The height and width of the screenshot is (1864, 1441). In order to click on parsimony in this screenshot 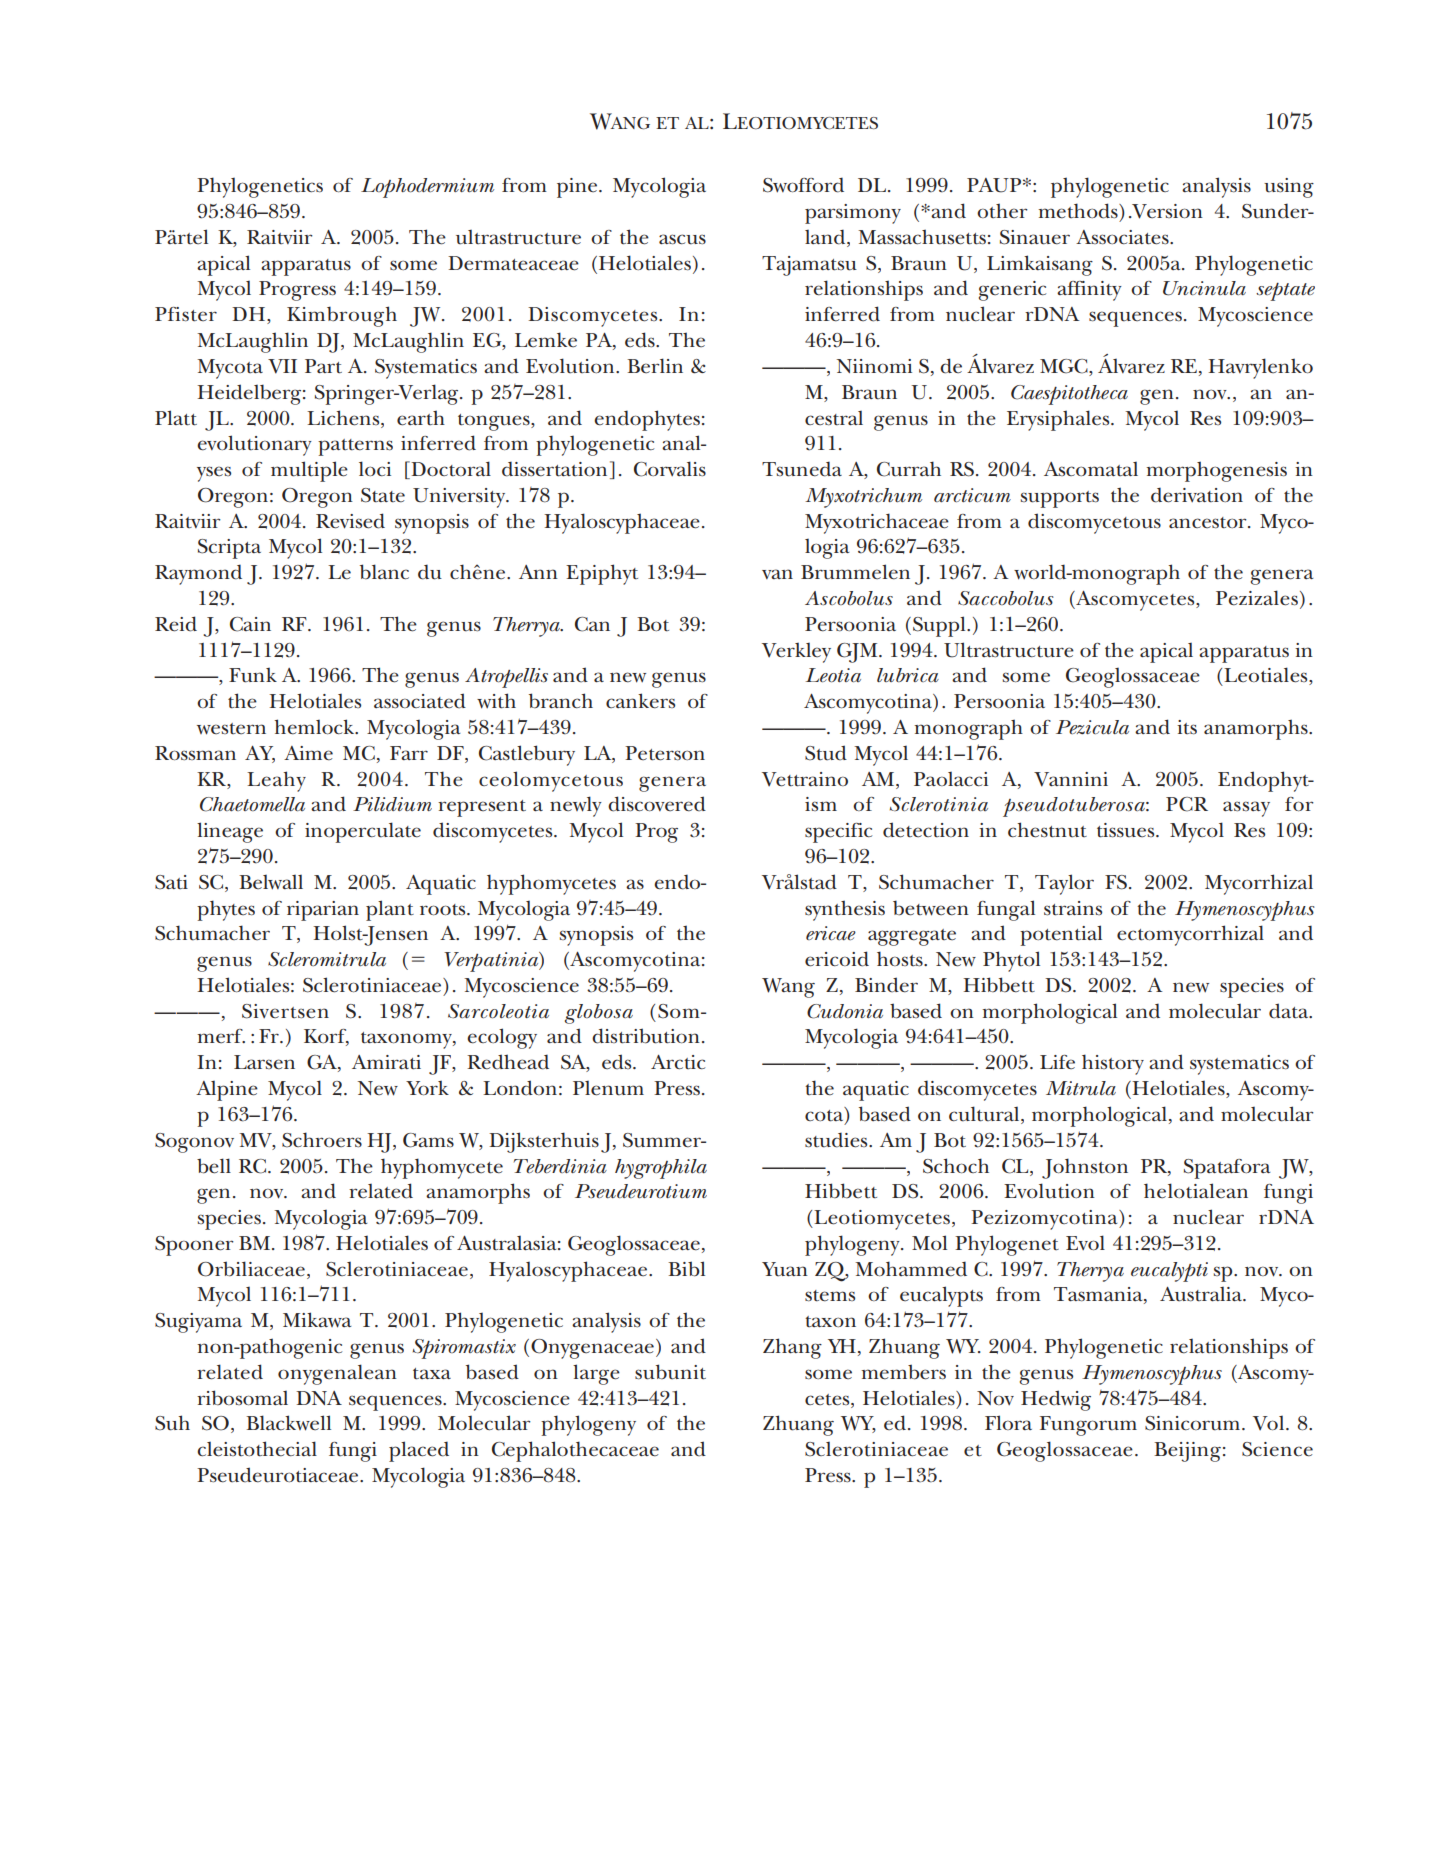, I will do `click(853, 214)`.
